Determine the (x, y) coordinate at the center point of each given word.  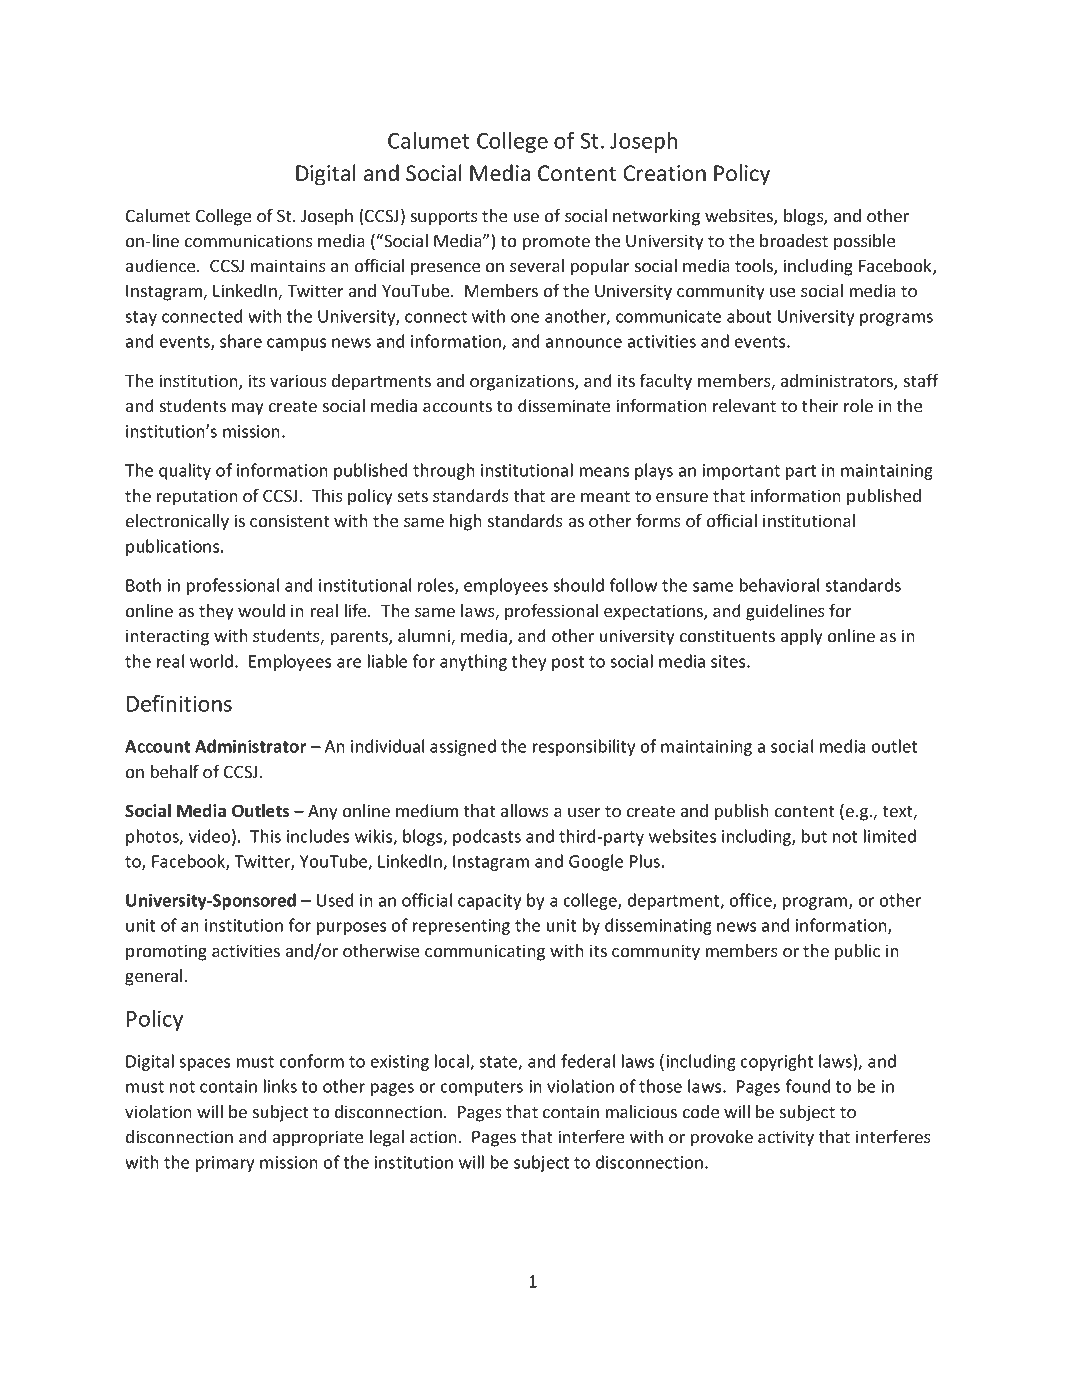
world (211, 661)
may (248, 409)
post (568, 663)
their (820, 405)
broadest (794, 240)
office (752, 901)
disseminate (564, 405)
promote (556, 243)
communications (249, 240)
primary (225, 1164)
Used (335, 900)
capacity (489, 902)
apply (802, 637)
